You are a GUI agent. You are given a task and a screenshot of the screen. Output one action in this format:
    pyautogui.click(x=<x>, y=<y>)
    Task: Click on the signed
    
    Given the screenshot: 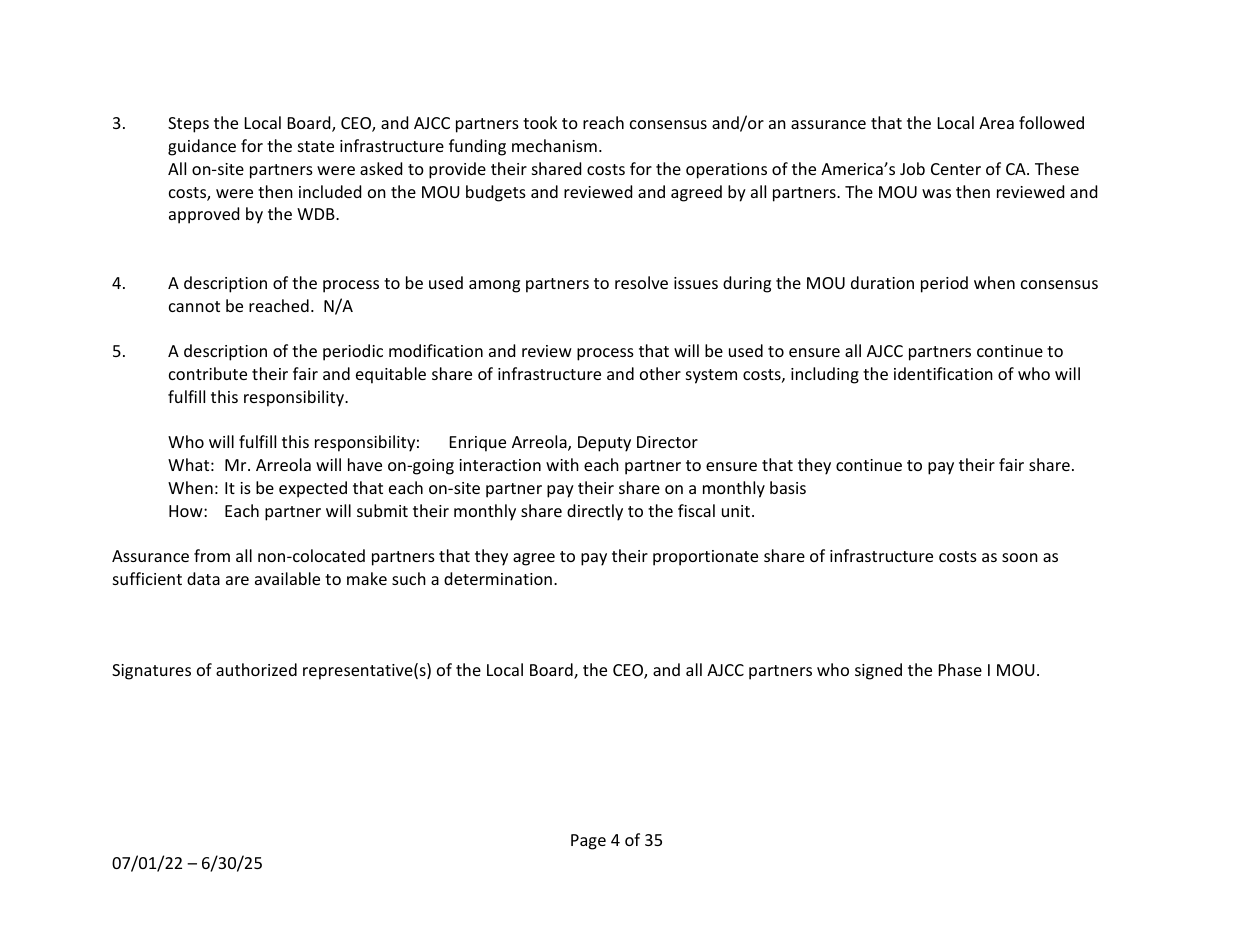 What is the action you would take?
    pyautogui.click(x=878, y=671)
